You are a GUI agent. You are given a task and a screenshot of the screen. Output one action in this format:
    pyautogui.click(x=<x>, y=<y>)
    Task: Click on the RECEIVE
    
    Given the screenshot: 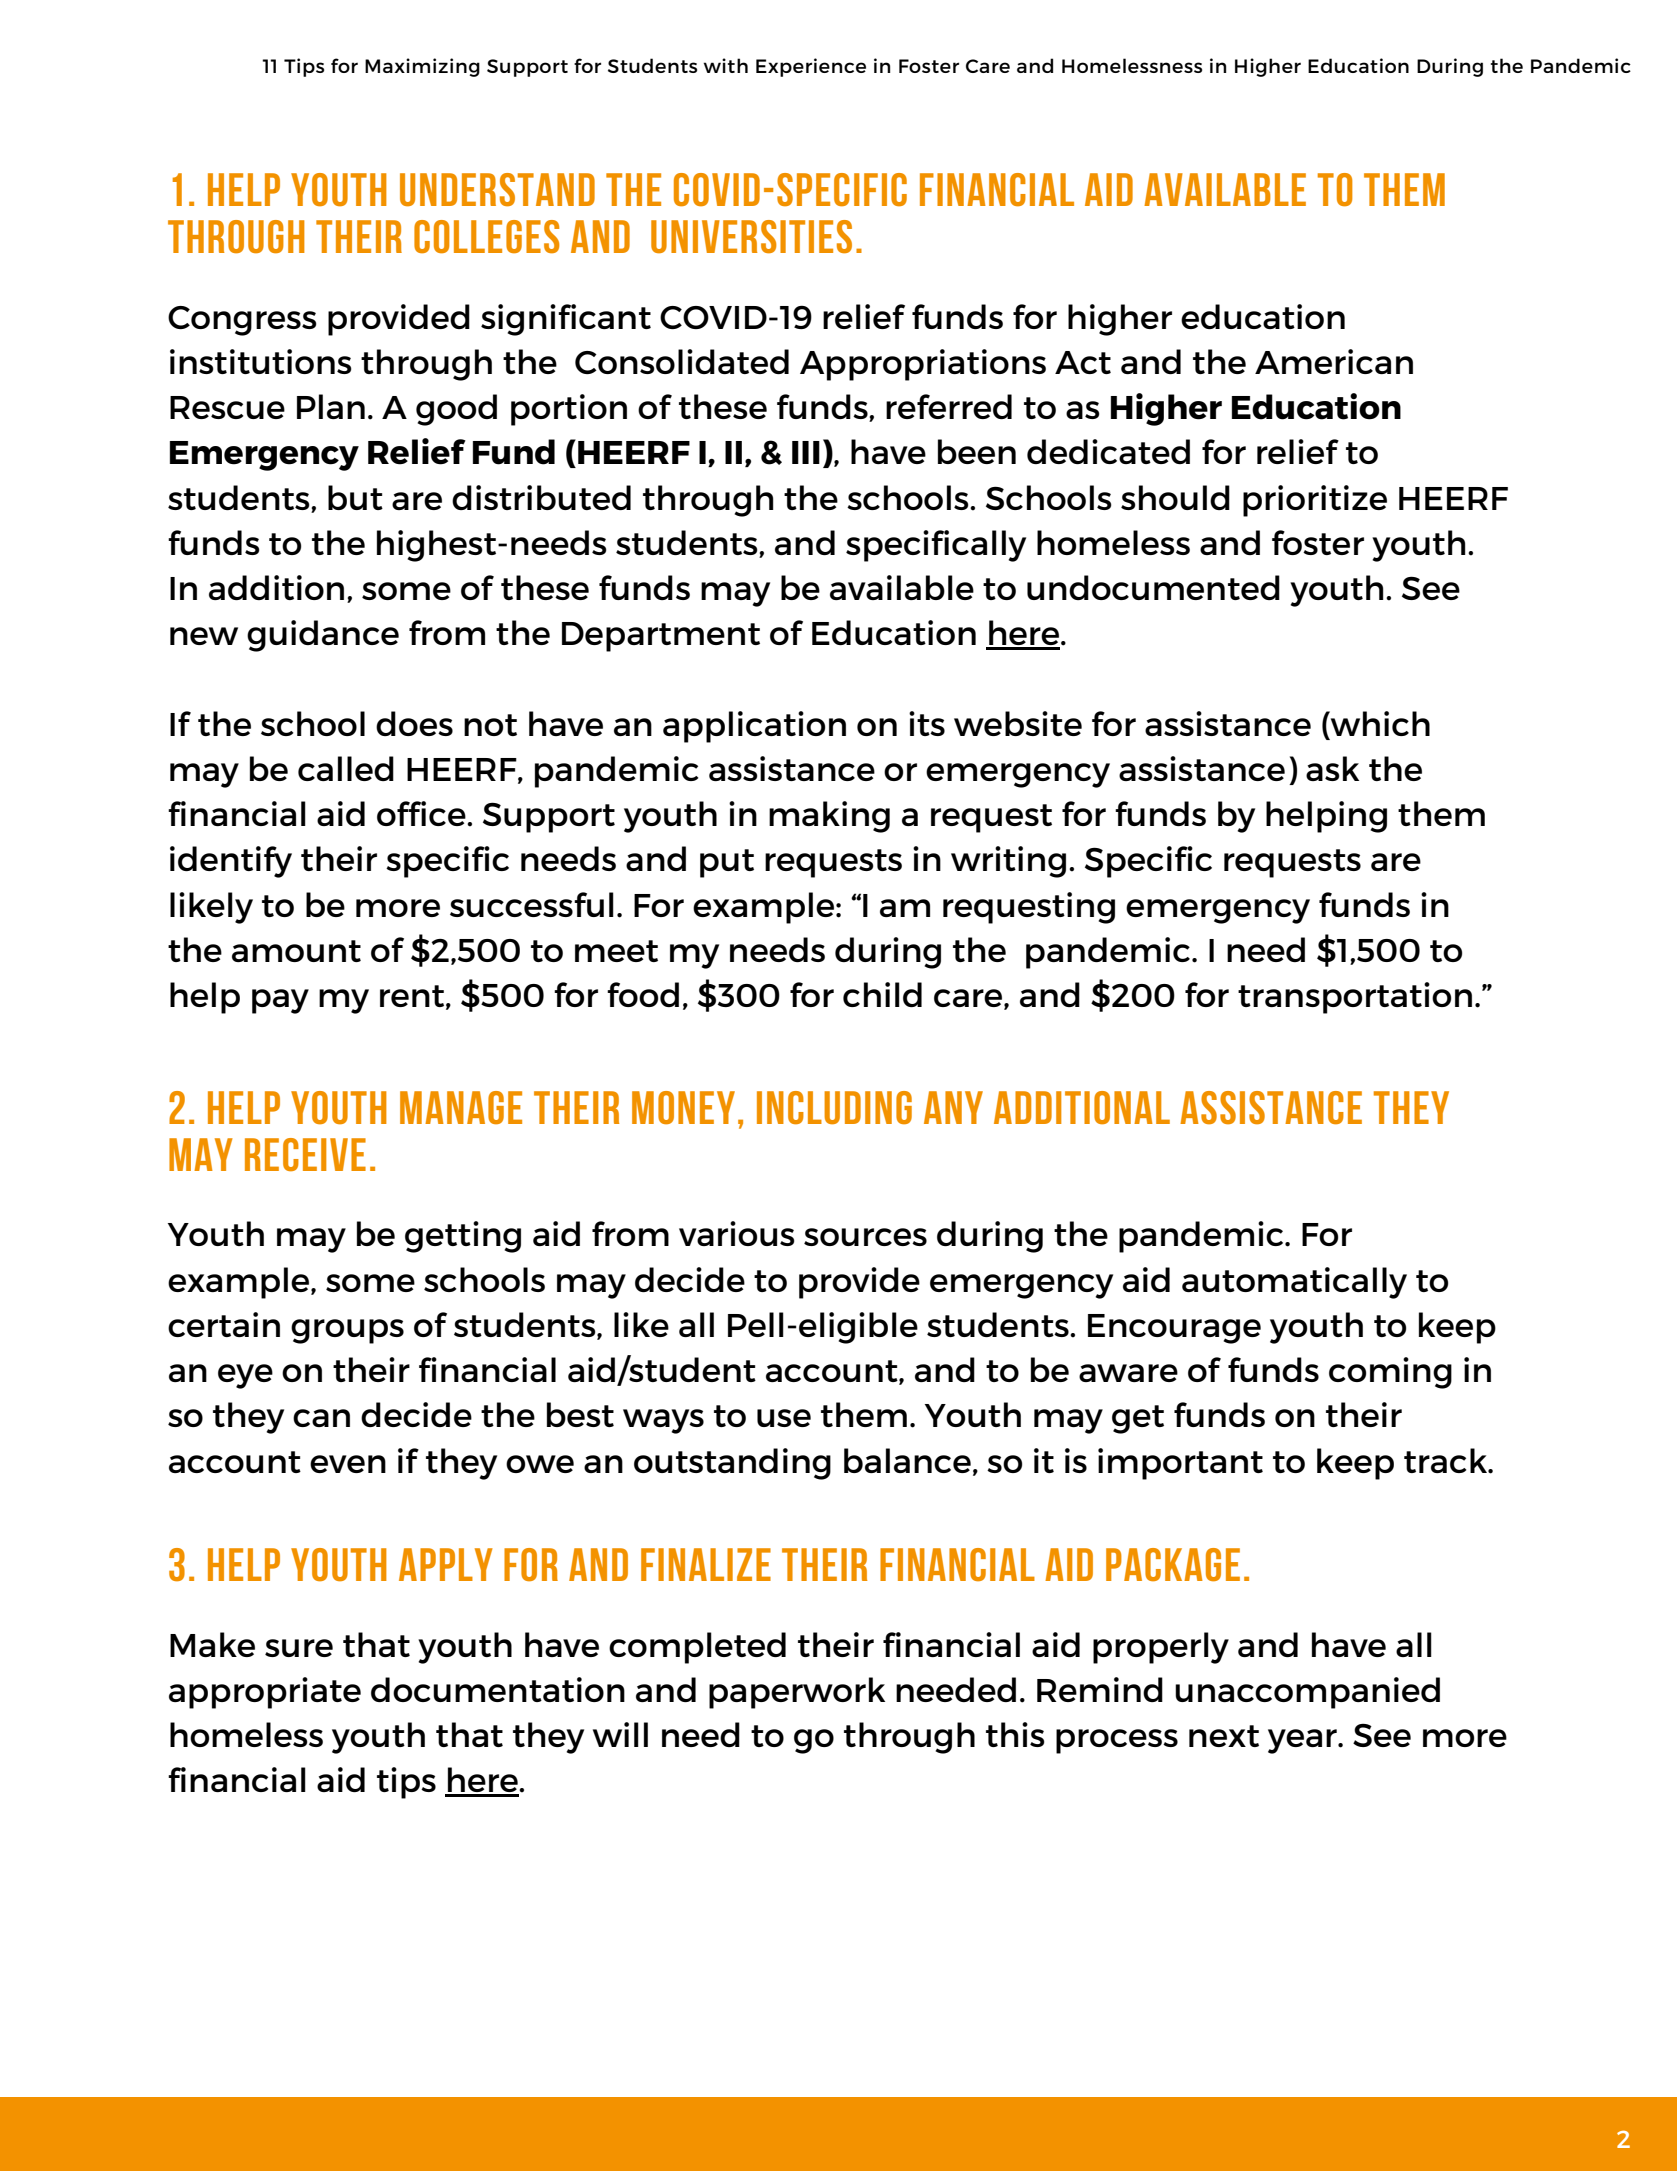 What is the action you would take?
    pyautogui.click(x=305, y=1154)
